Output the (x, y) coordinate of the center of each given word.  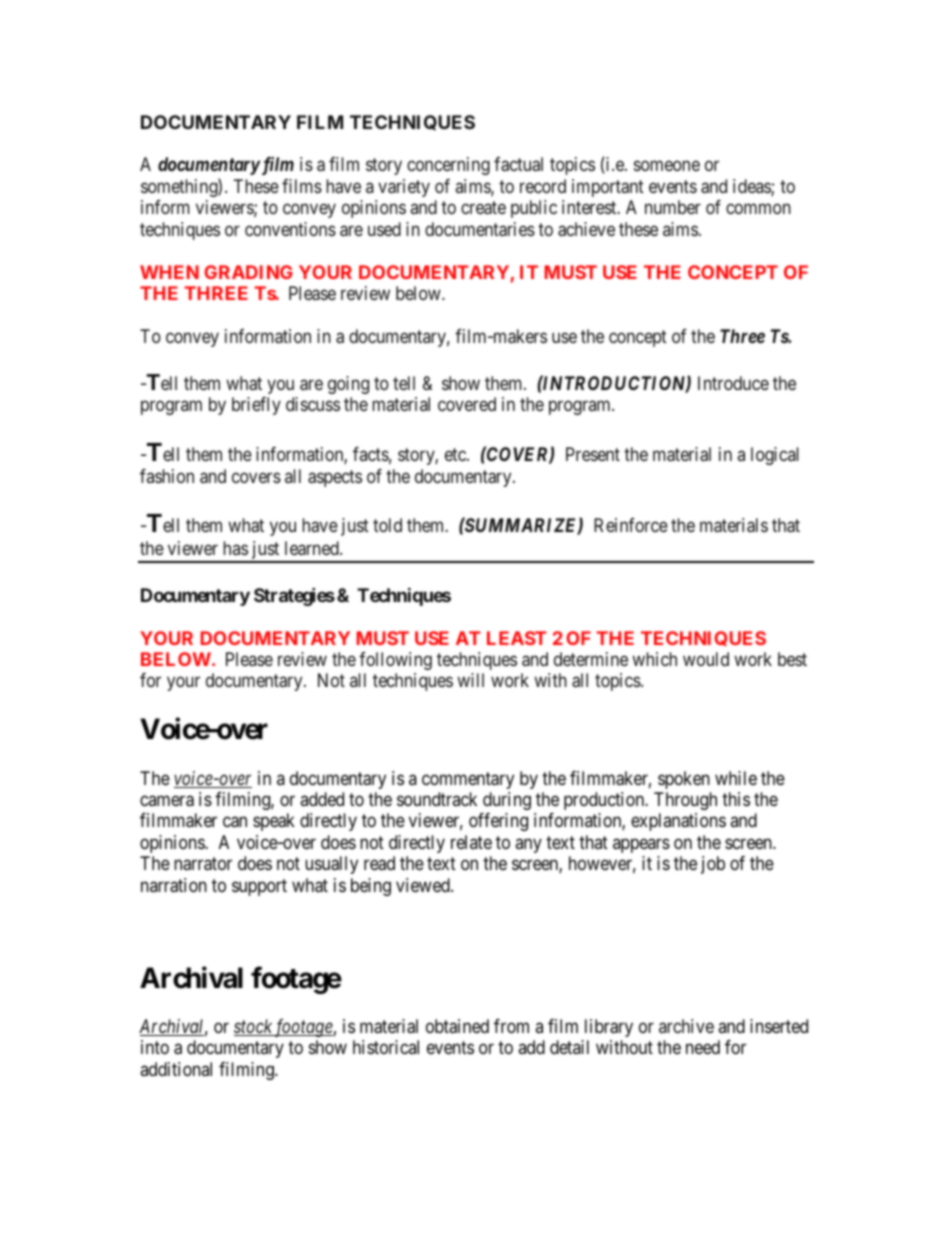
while (736, 778)
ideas (752, 187)
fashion (167, 476)
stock (254, 1027)
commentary (468, 780)
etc (456, 454)
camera (167, 801)
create (483, 208)
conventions (290, 229)
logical (775, 456)
